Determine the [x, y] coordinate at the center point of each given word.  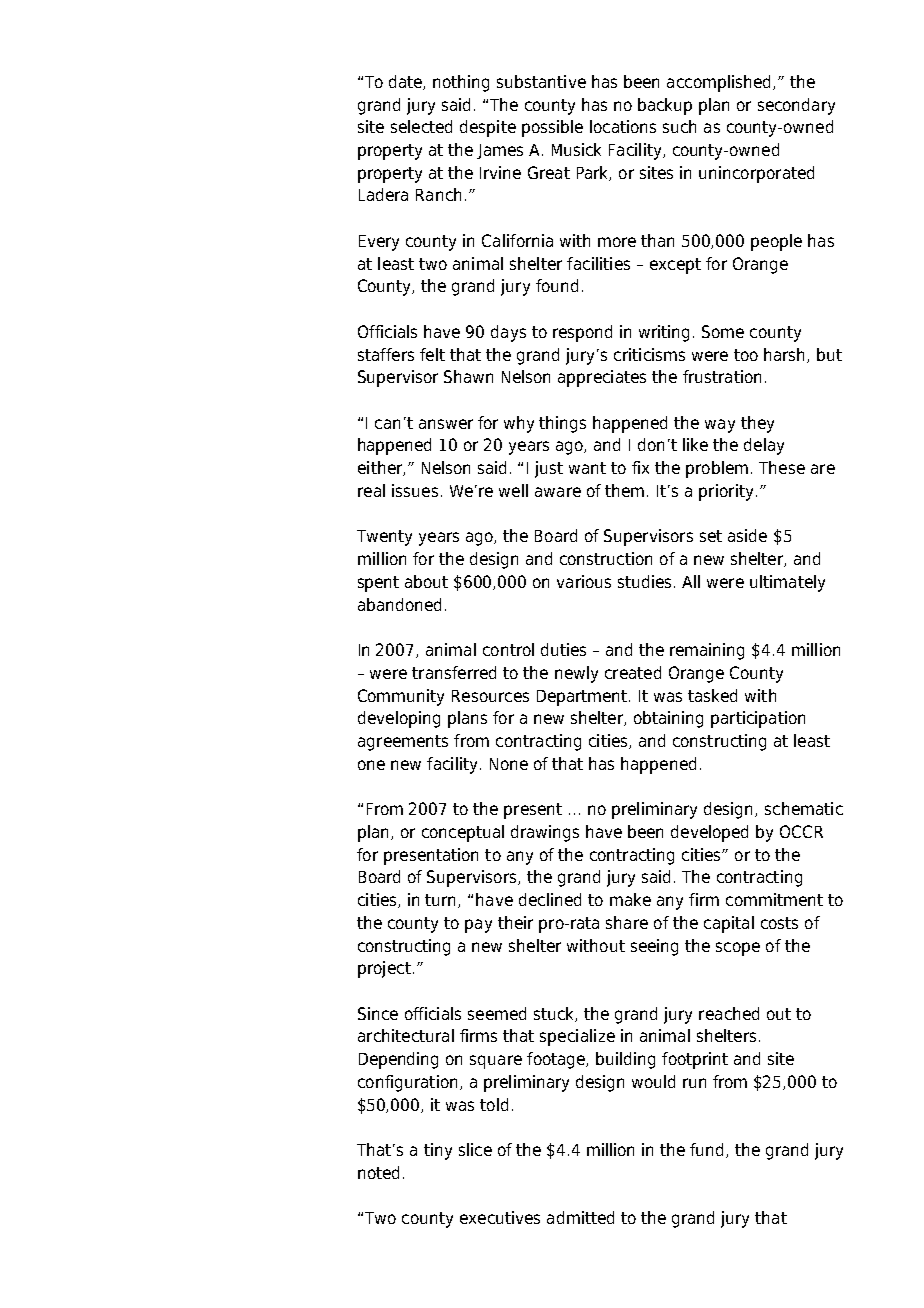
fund [708, 1150]
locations [623, 126]
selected [421, 126]
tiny [438, 1151]
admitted [580, 1217]
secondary [796, 106]
